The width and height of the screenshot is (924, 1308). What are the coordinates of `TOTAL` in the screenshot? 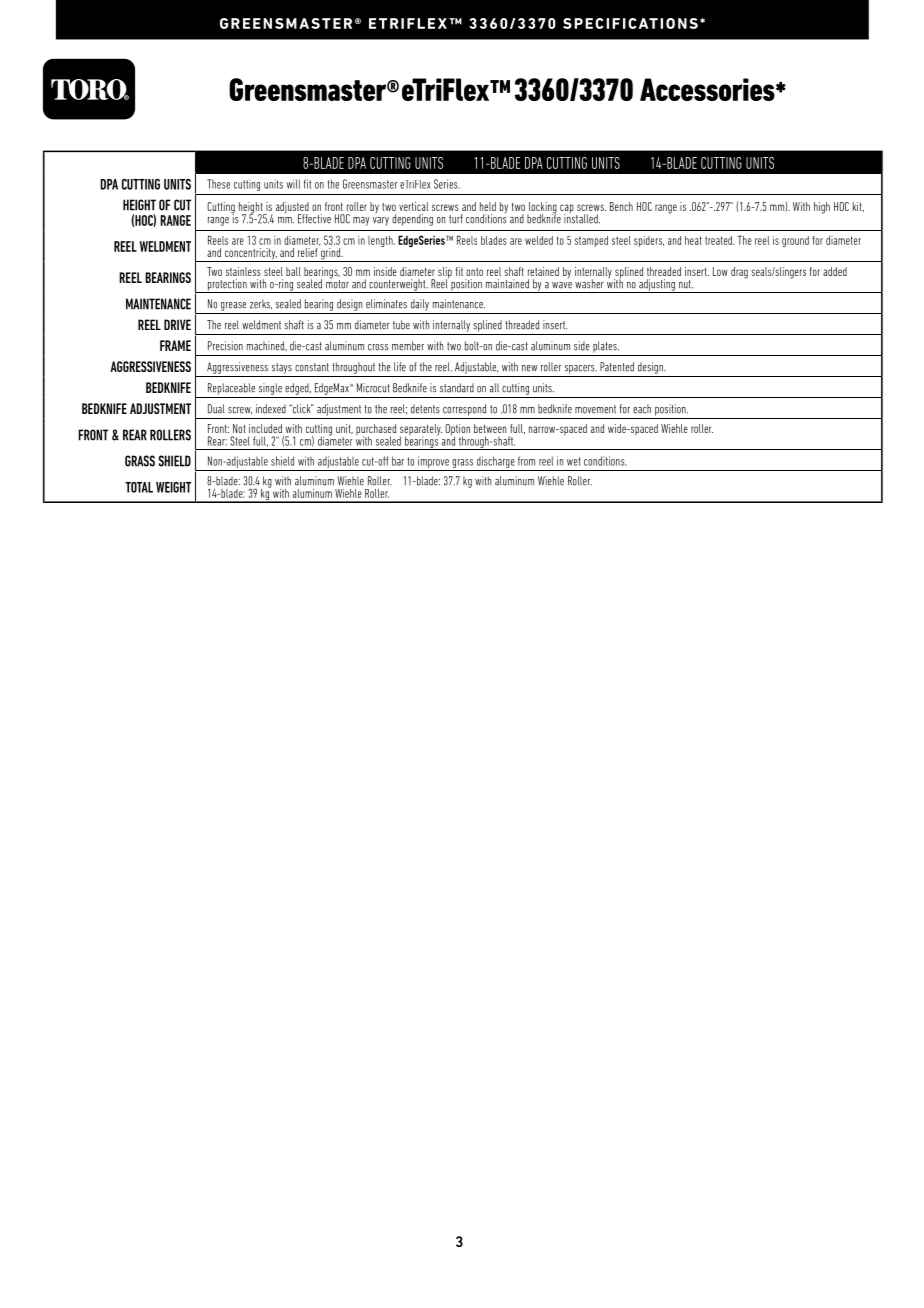 It's located at (139, 487).
